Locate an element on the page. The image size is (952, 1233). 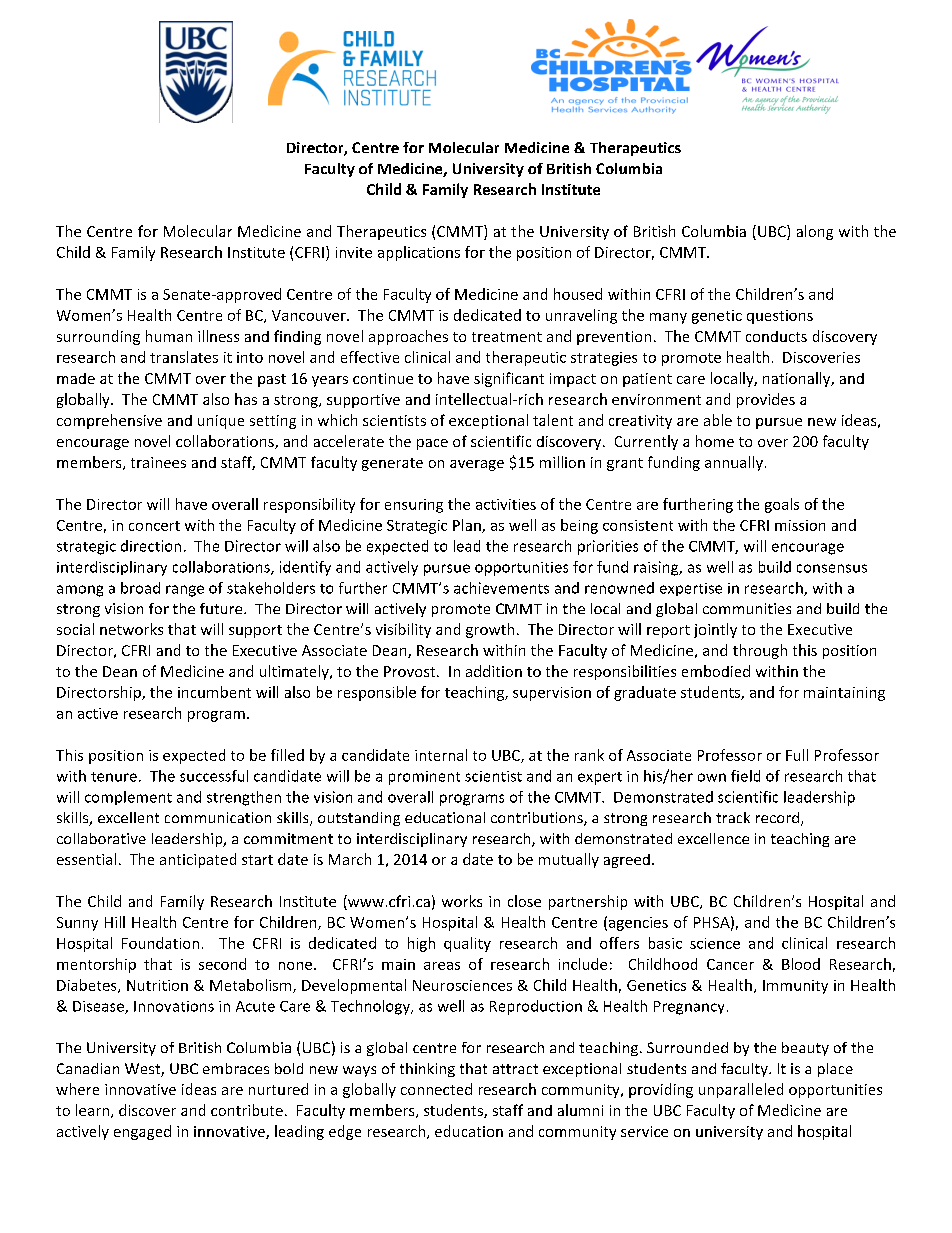
incumbent is located at coordinates (214, 692).
